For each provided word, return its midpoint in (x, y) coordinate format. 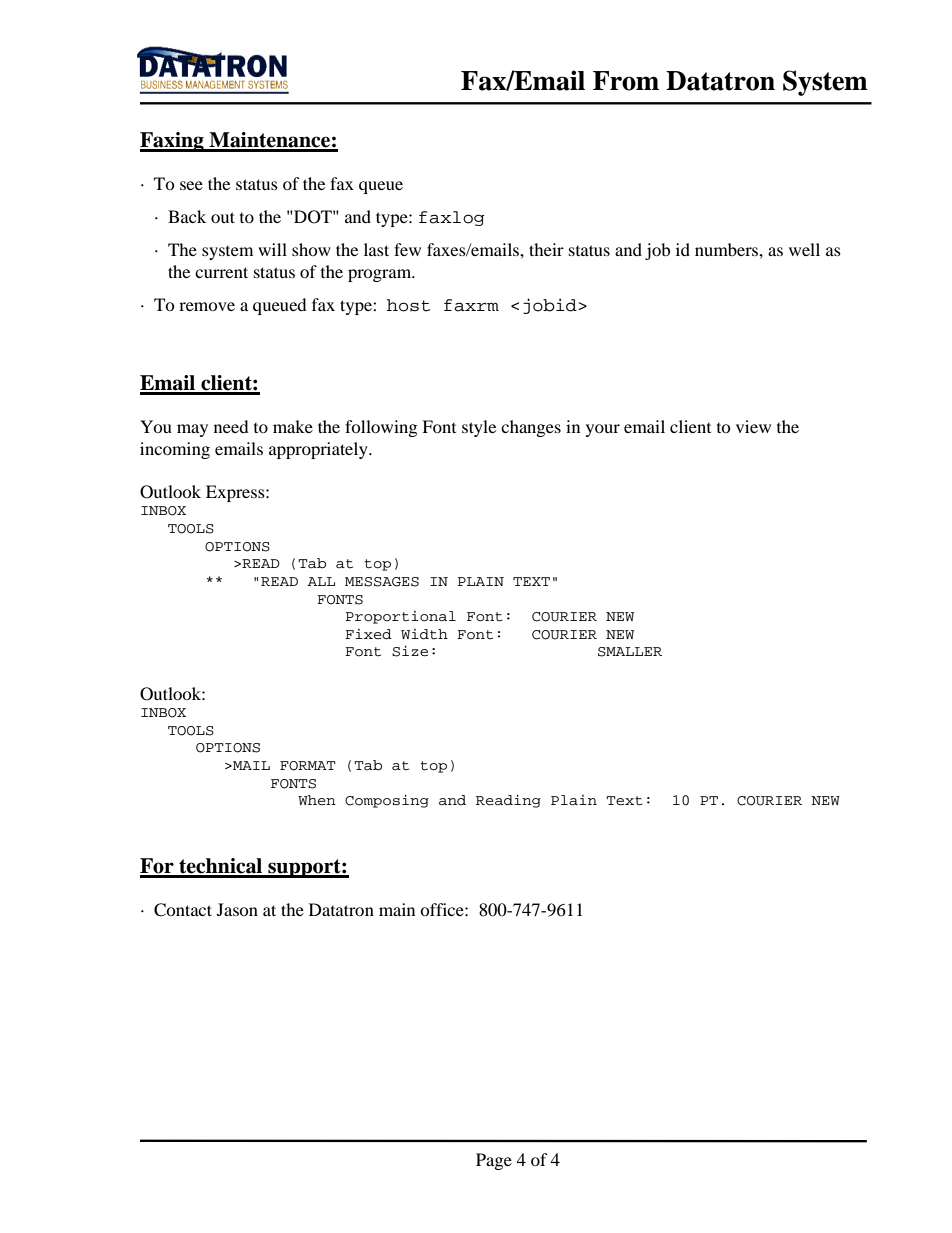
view (753, 426)
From (626, 81)
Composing (387, 801)
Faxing (173, 142)
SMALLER (630, 652)
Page (494, 1161)
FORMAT (308, 766)
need (231, 426)
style (479, 428)
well (804, 249)
